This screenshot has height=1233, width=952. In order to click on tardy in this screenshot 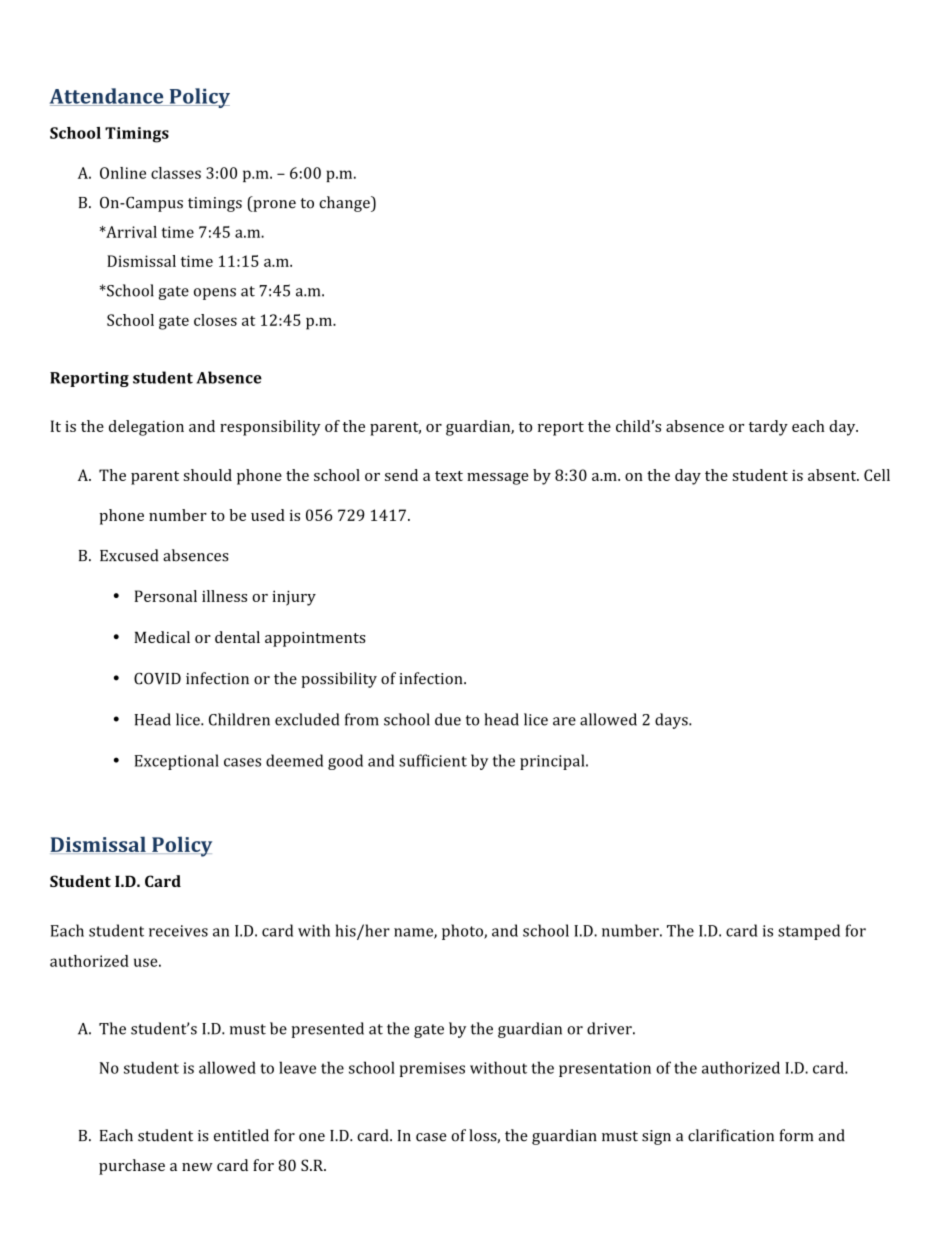, I will do `click(768, 428)`.
